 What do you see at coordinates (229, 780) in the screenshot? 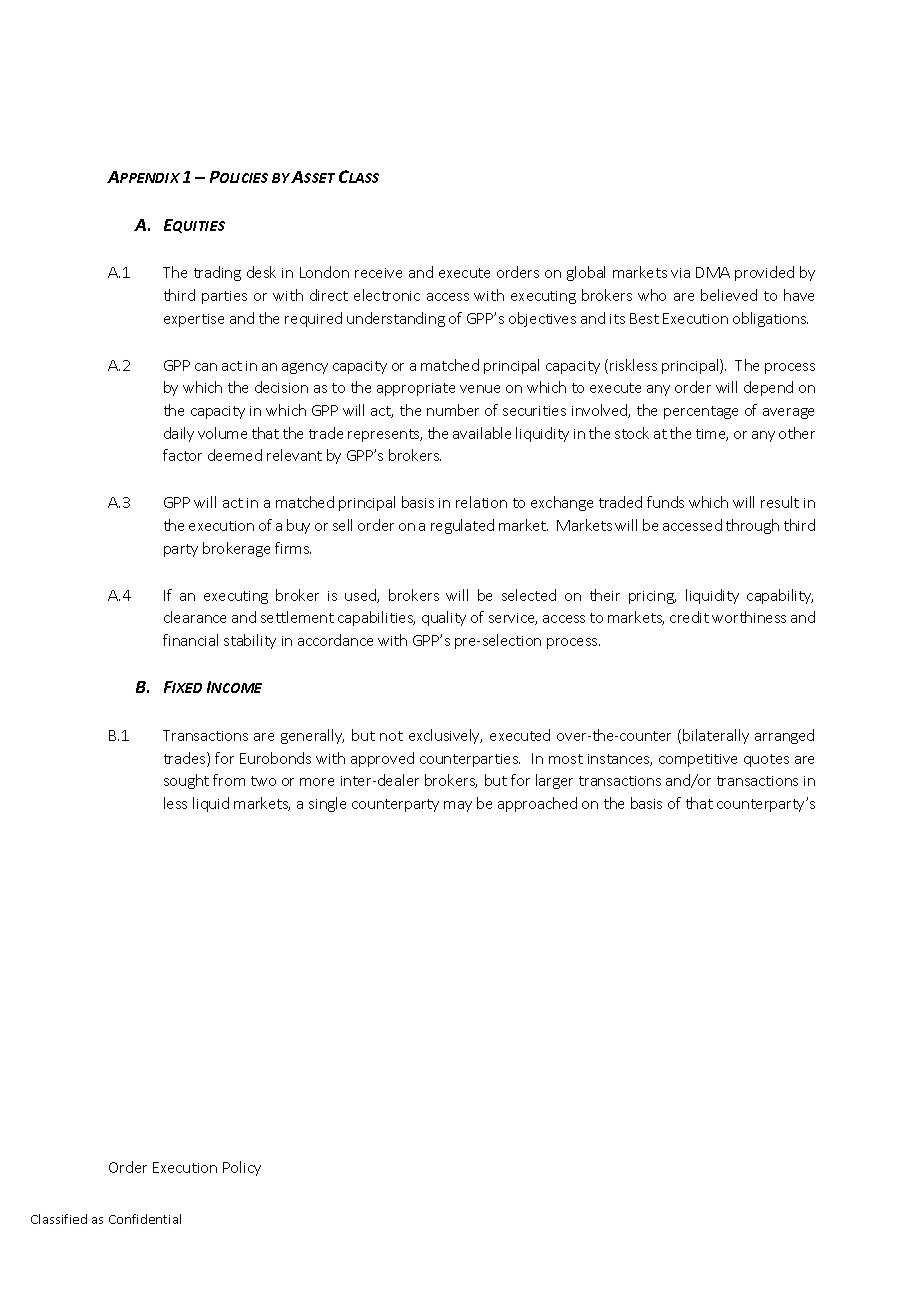
I see `from` at bounding box center [229, 780].
